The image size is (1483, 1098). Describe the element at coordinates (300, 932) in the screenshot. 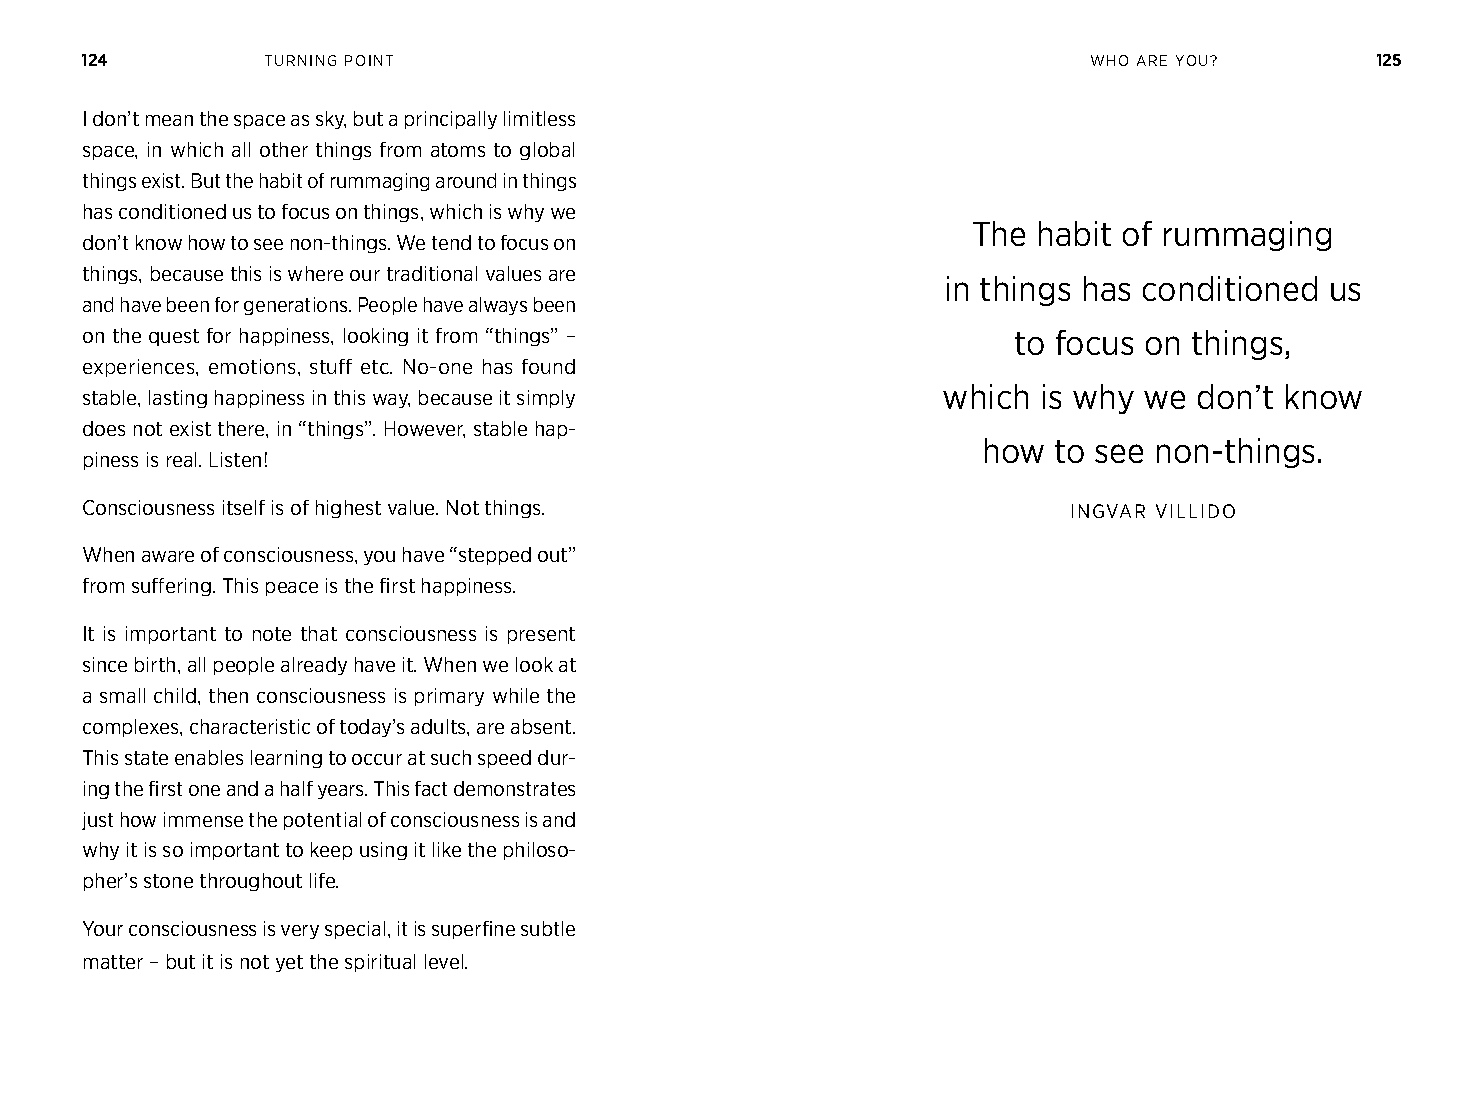

I see `very` at that location.
